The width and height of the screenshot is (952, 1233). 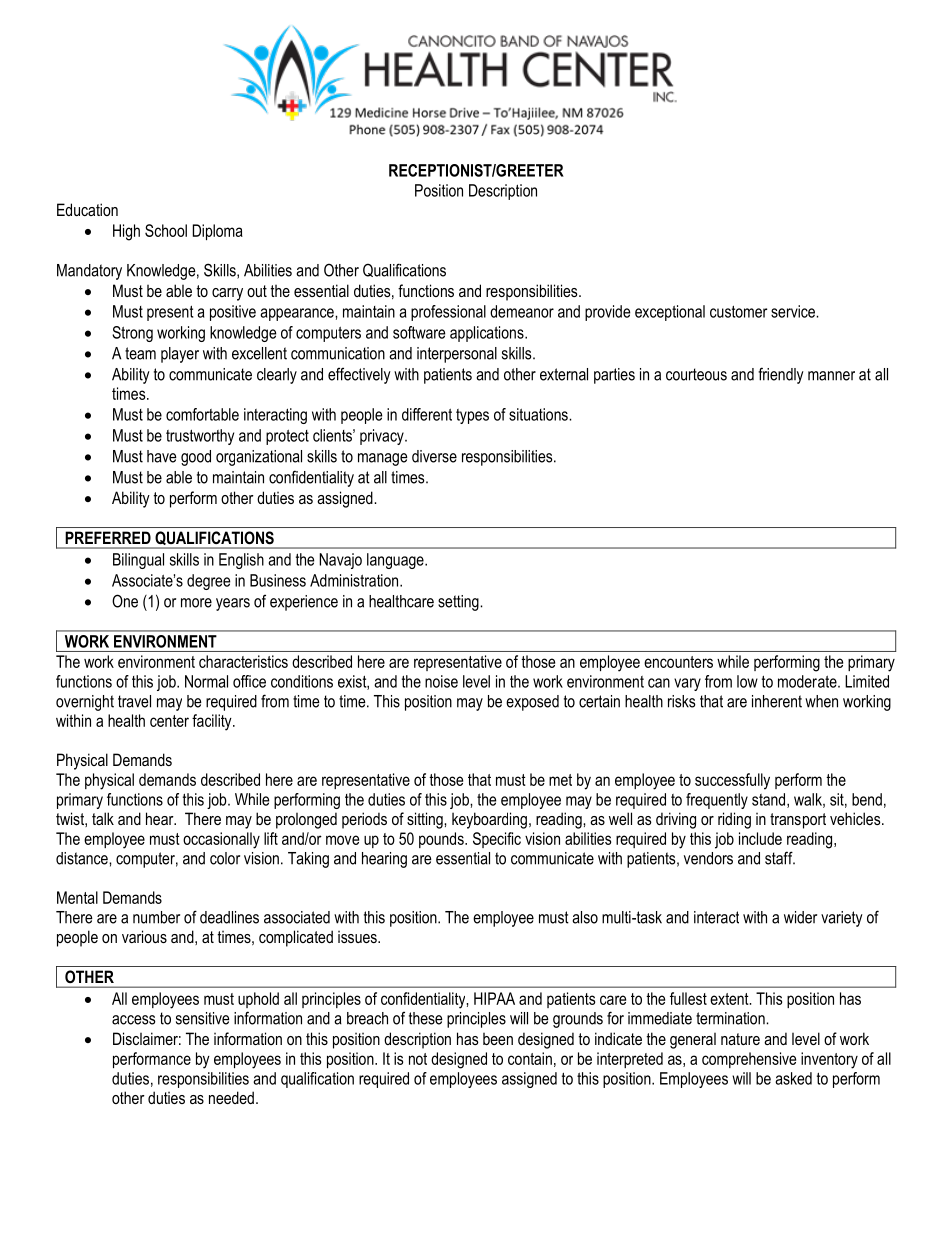 I want to click on needed, so click(x=231, y=1097).
